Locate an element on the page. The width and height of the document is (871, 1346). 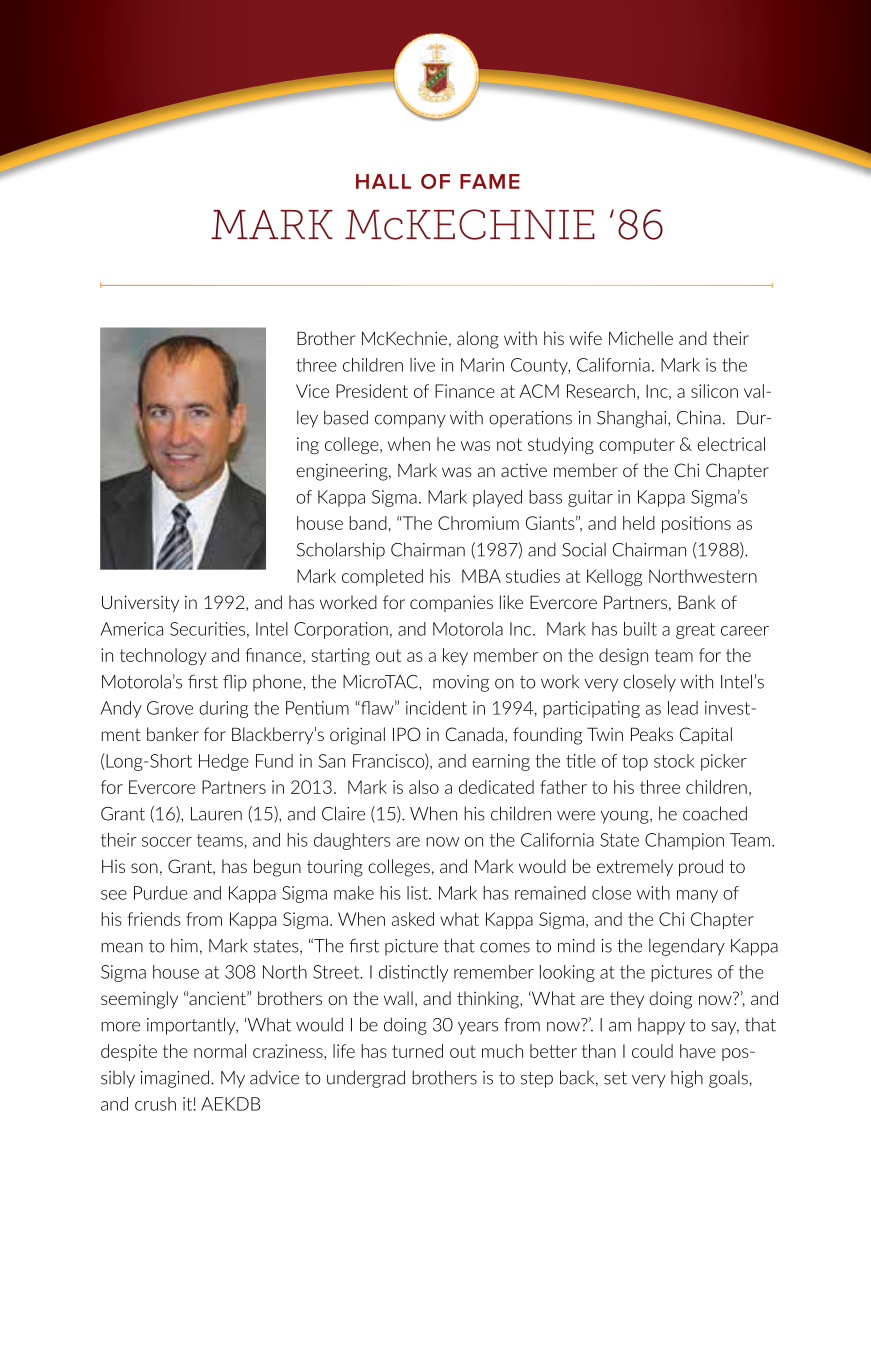
list is located at coordinates (418, 893).
